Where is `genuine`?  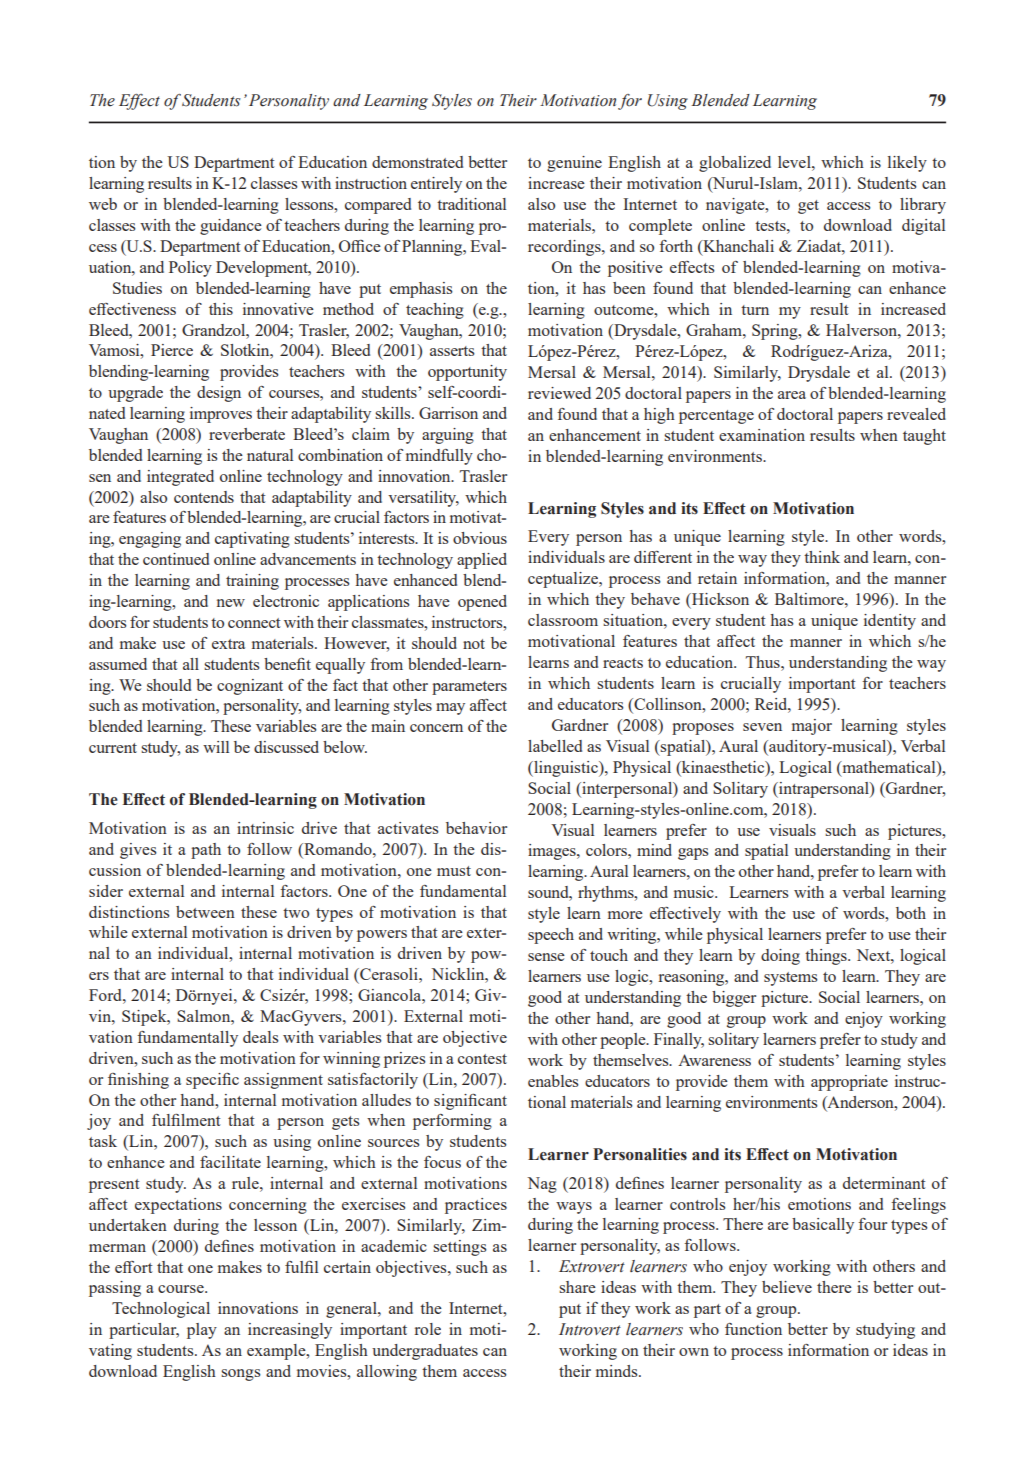
genuine is located at coordinates (574, 164).
